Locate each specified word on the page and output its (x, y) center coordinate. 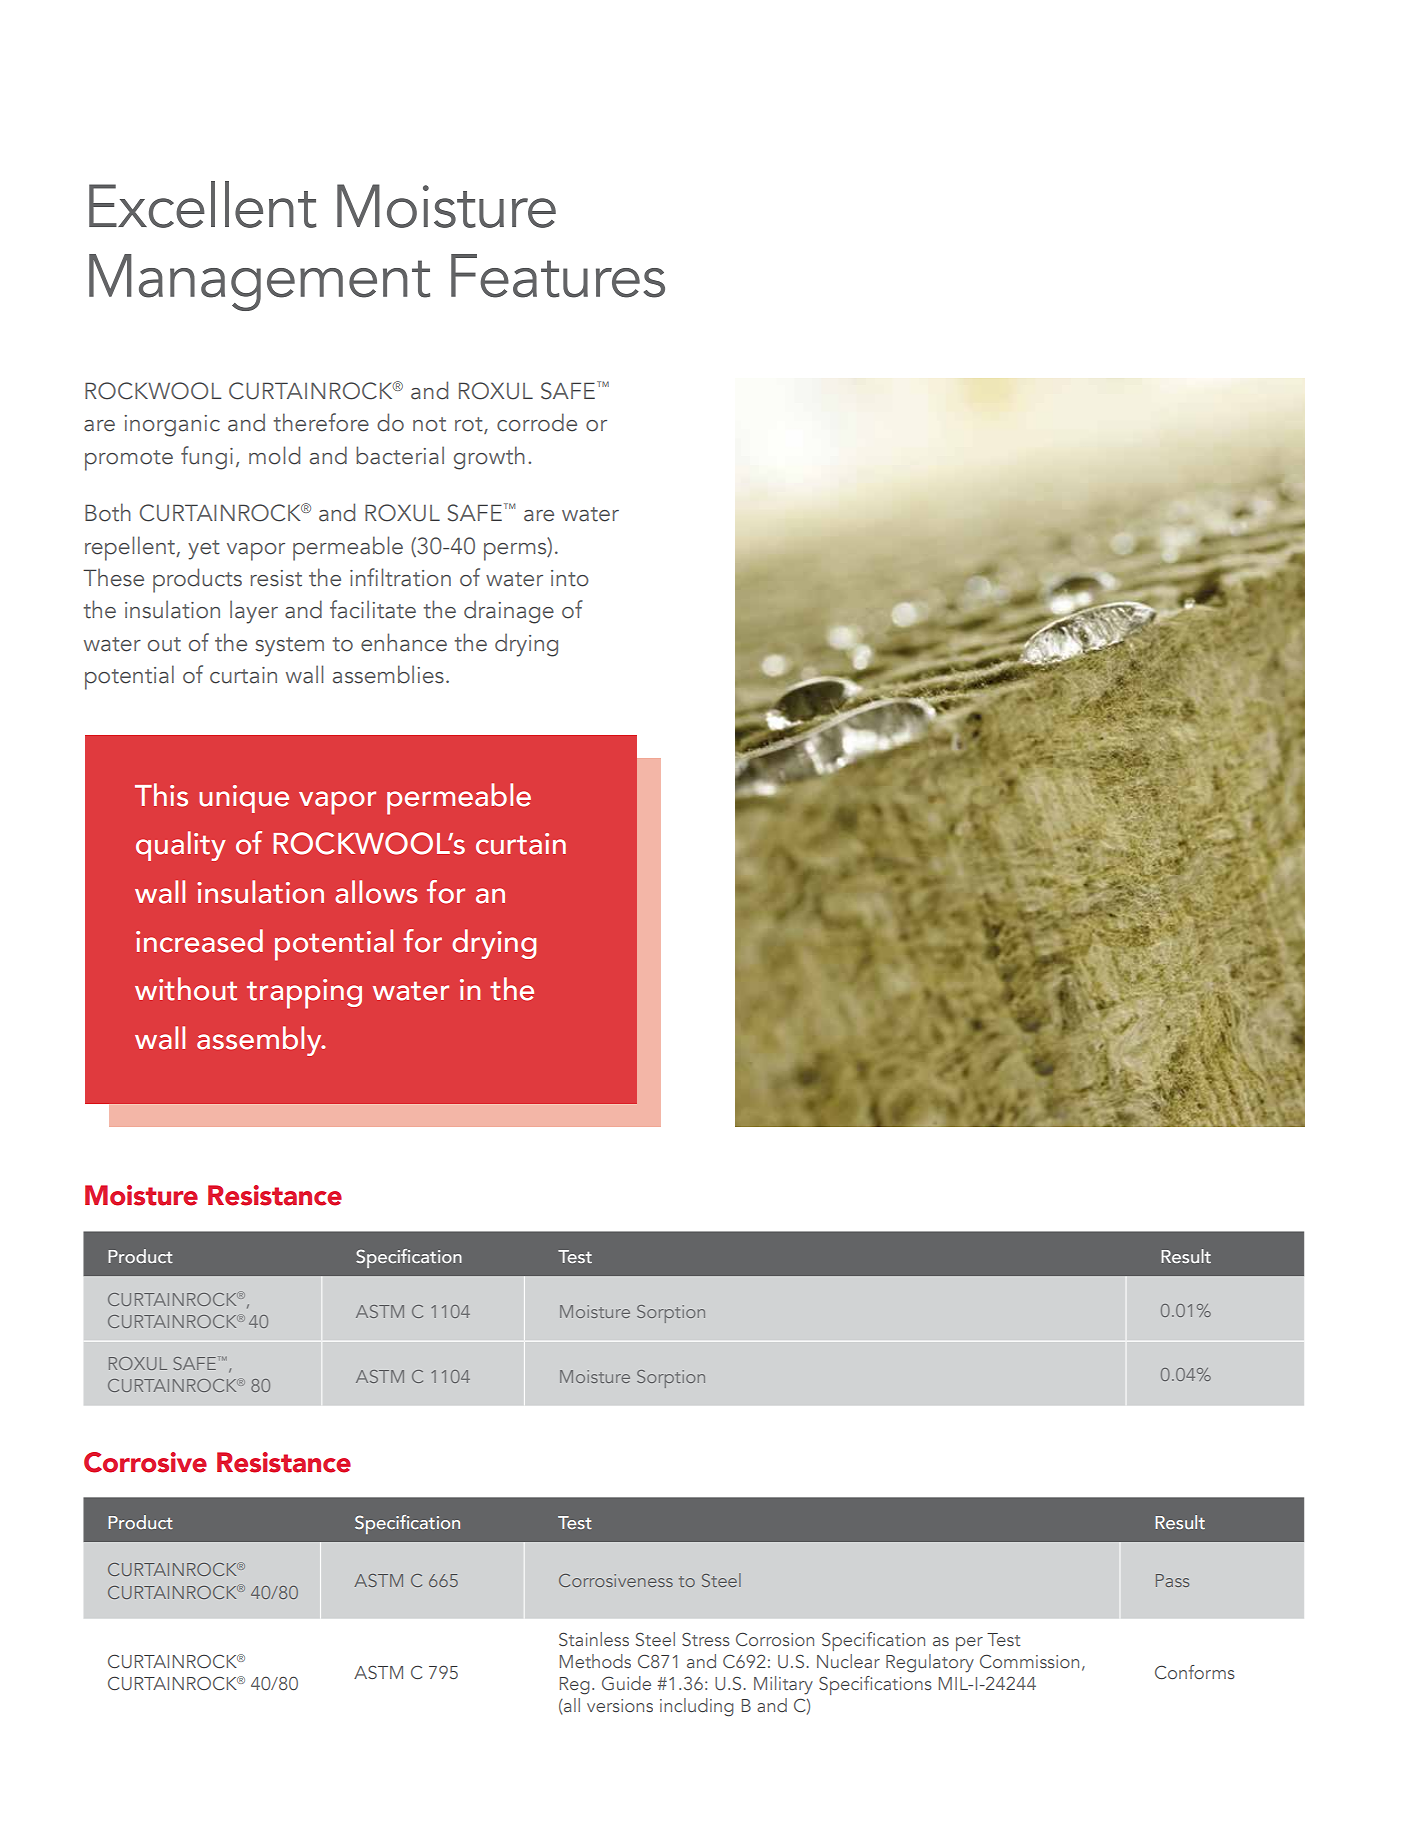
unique (244, 799)
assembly (260, 1041)
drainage (509, 612)
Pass (1172, 1580)
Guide (626, 1683)
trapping (304, 994)
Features (558, 276)
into (570, 578)
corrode (537, 422)
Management (259, 282)
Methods (595, 1661)
